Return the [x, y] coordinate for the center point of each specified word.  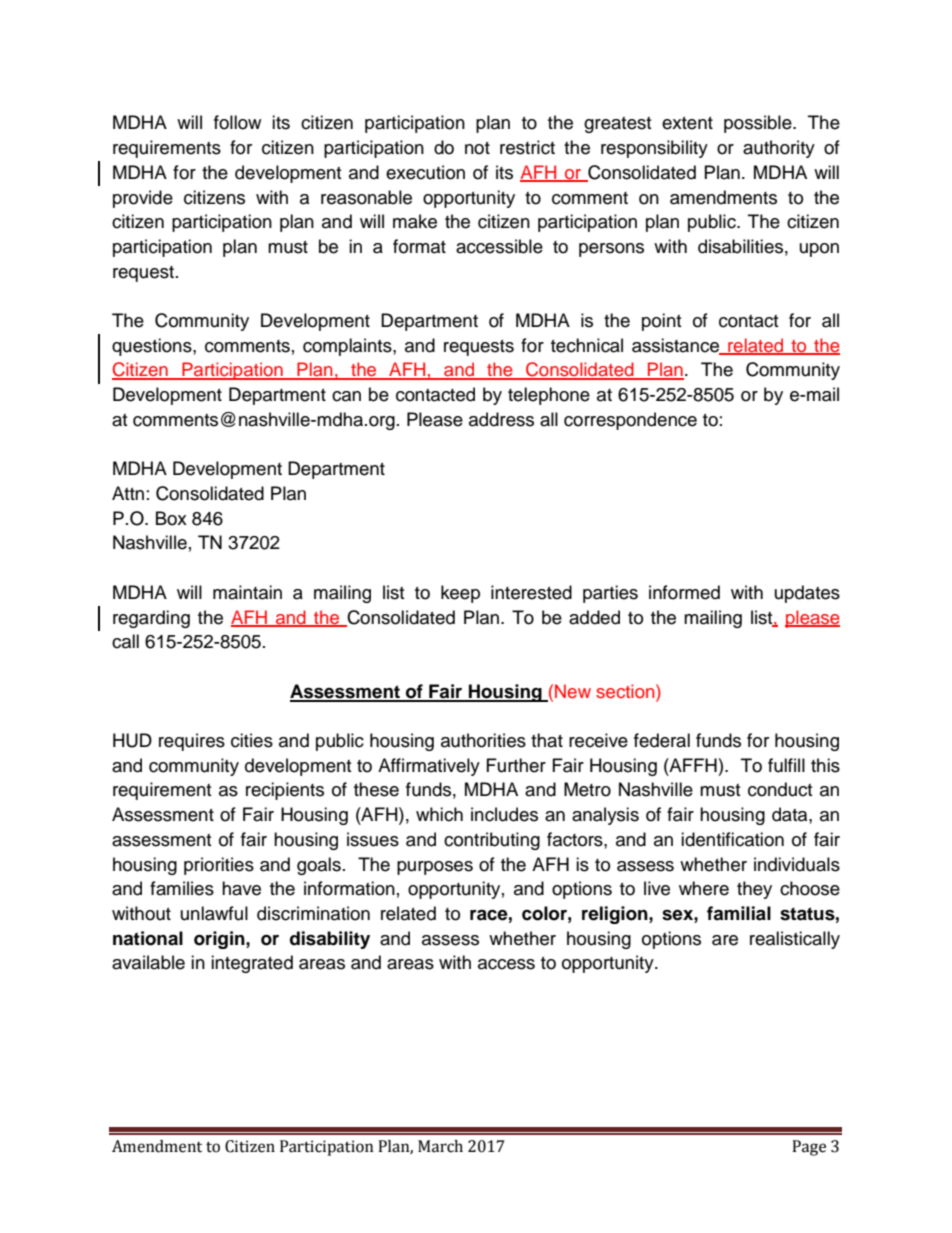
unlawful [214, 913]
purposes [435, 868]
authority [779, 149]
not [477, 148]
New [573, 691]
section [626, 691]
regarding [151, 619]
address [501, 419]
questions [153, 347]
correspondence [630, 421]
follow [237, 122]
